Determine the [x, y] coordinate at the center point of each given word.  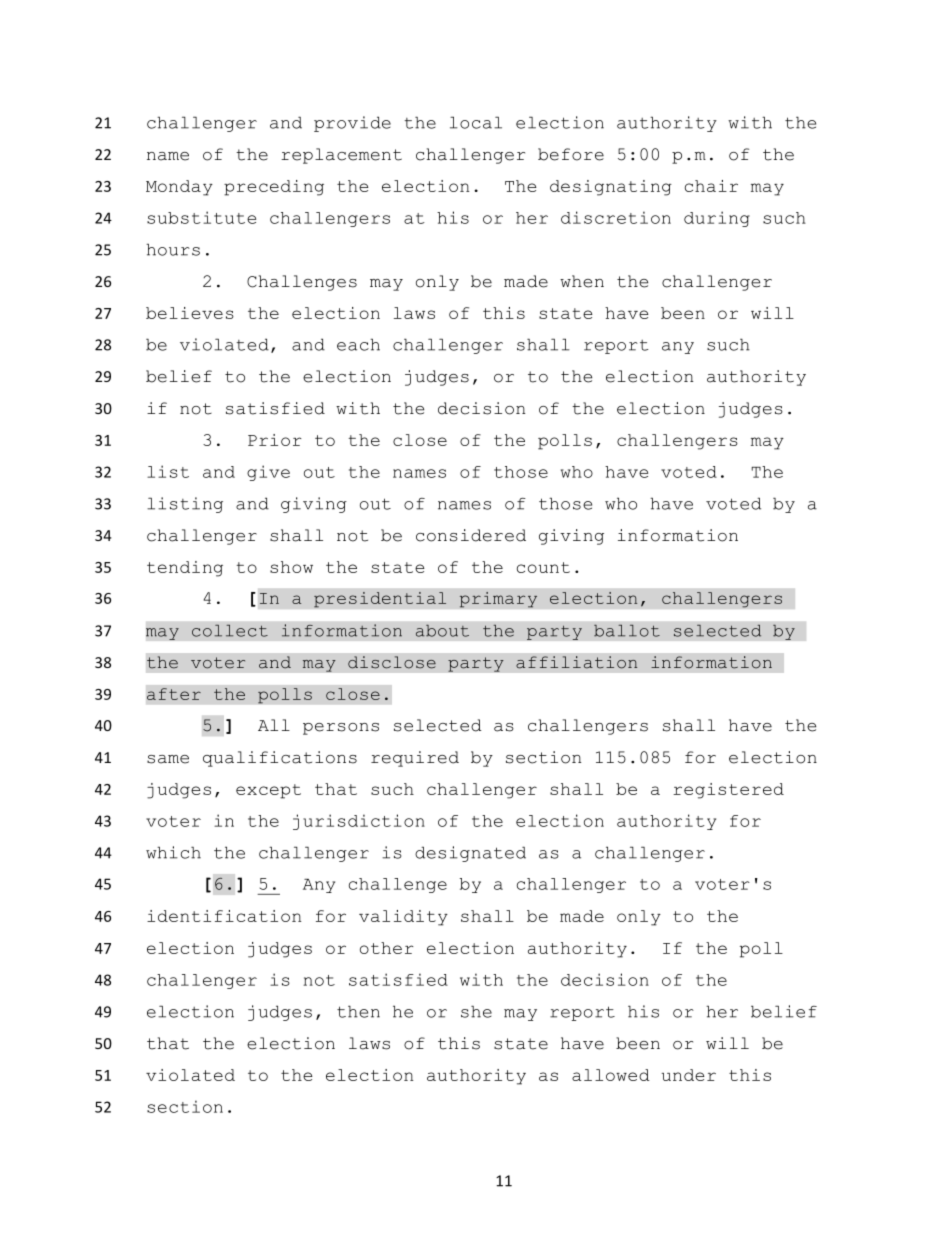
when [582, 281]
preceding [274, 188]
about [442, 631]
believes [190, 313]
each [358, 344]
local [476, 122]
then [358, 1011]
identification [224, 916]
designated [470, 854]
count [543, 567]
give [268, 473]
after [174, 694]
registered [728, 791]
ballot [627, 631]
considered [471, 535]
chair [711, 186]
